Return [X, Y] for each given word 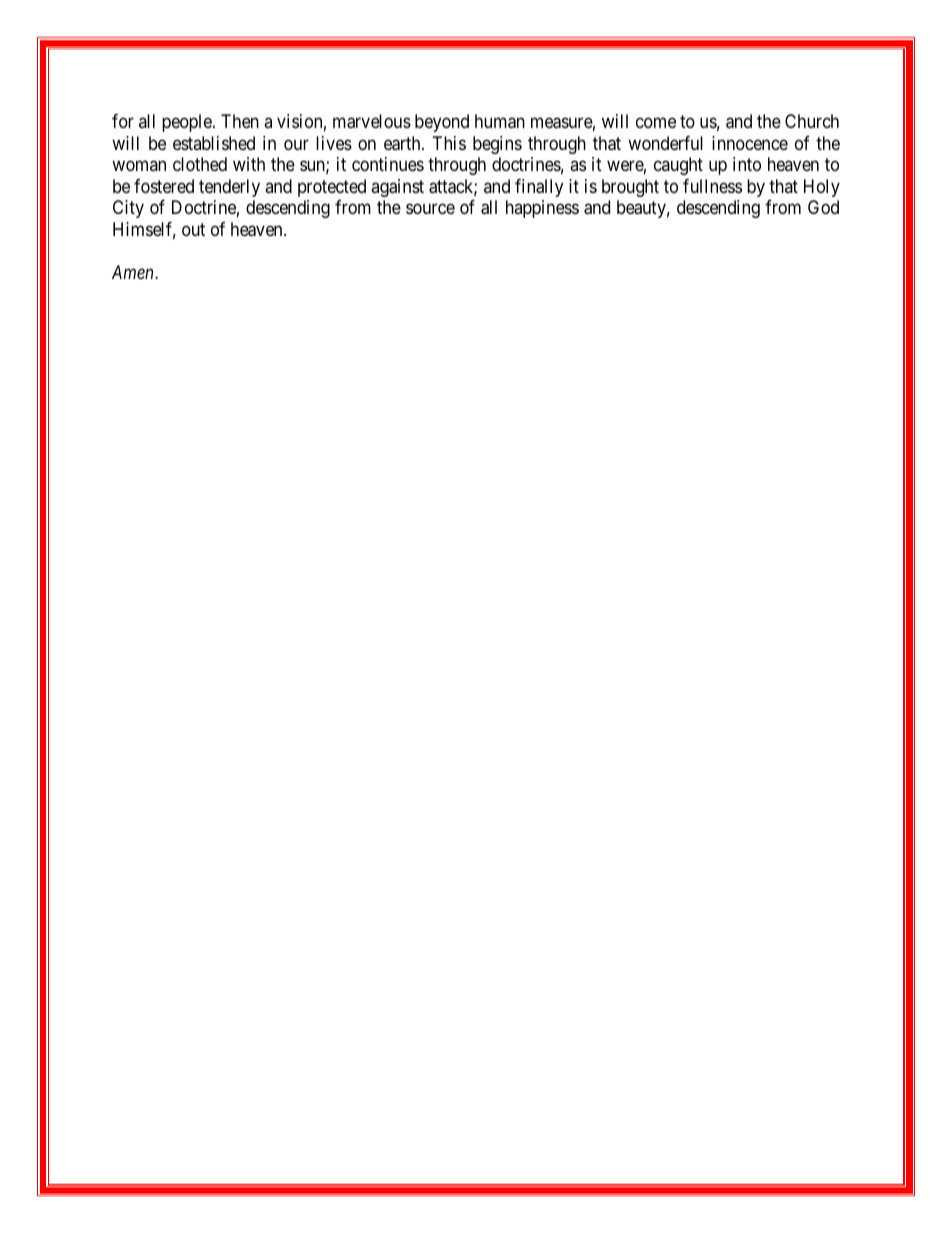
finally [539, 188]
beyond [442, 123]
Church [812, 121]
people [188, 123]
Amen [134, 272]
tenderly [229, 188]
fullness [712, 186]
